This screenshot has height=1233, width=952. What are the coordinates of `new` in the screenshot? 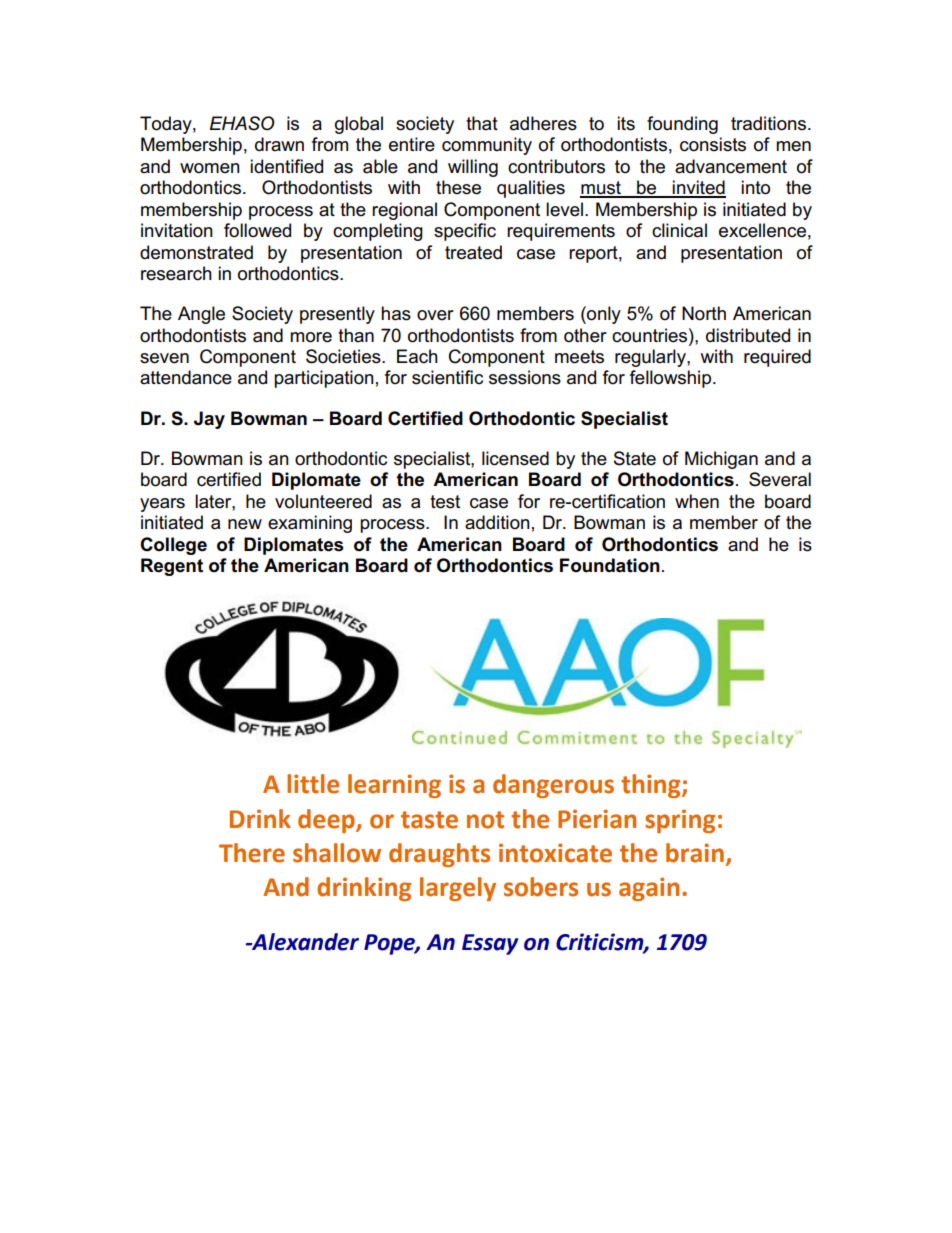 It's located at (245, 524).
